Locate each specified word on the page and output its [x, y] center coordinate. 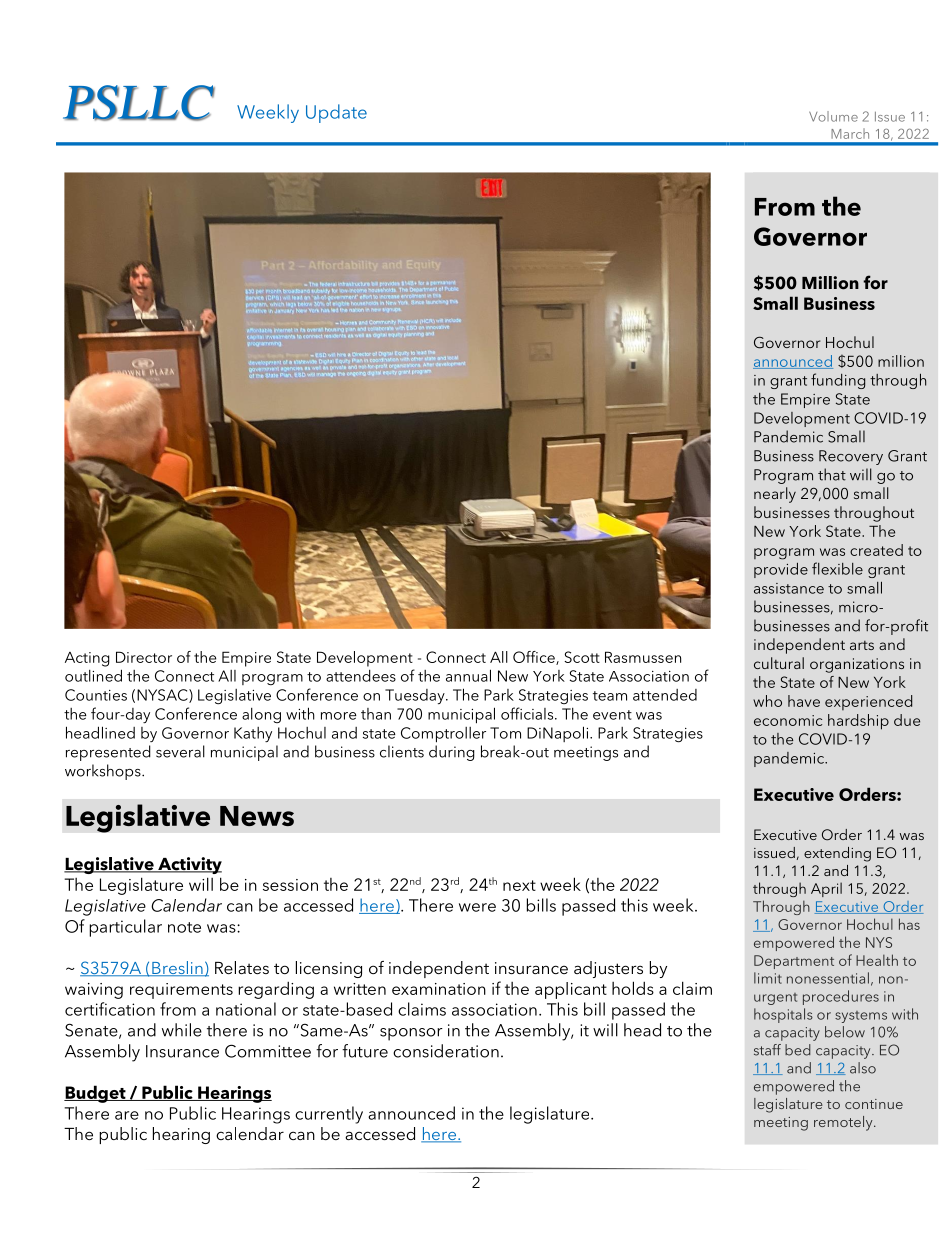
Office [535, 658]
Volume [833, 116]
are [127, 1115]
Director [144, 657]
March [850, 133]
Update [336, 113]
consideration [446, 1051]
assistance [789, 588]
